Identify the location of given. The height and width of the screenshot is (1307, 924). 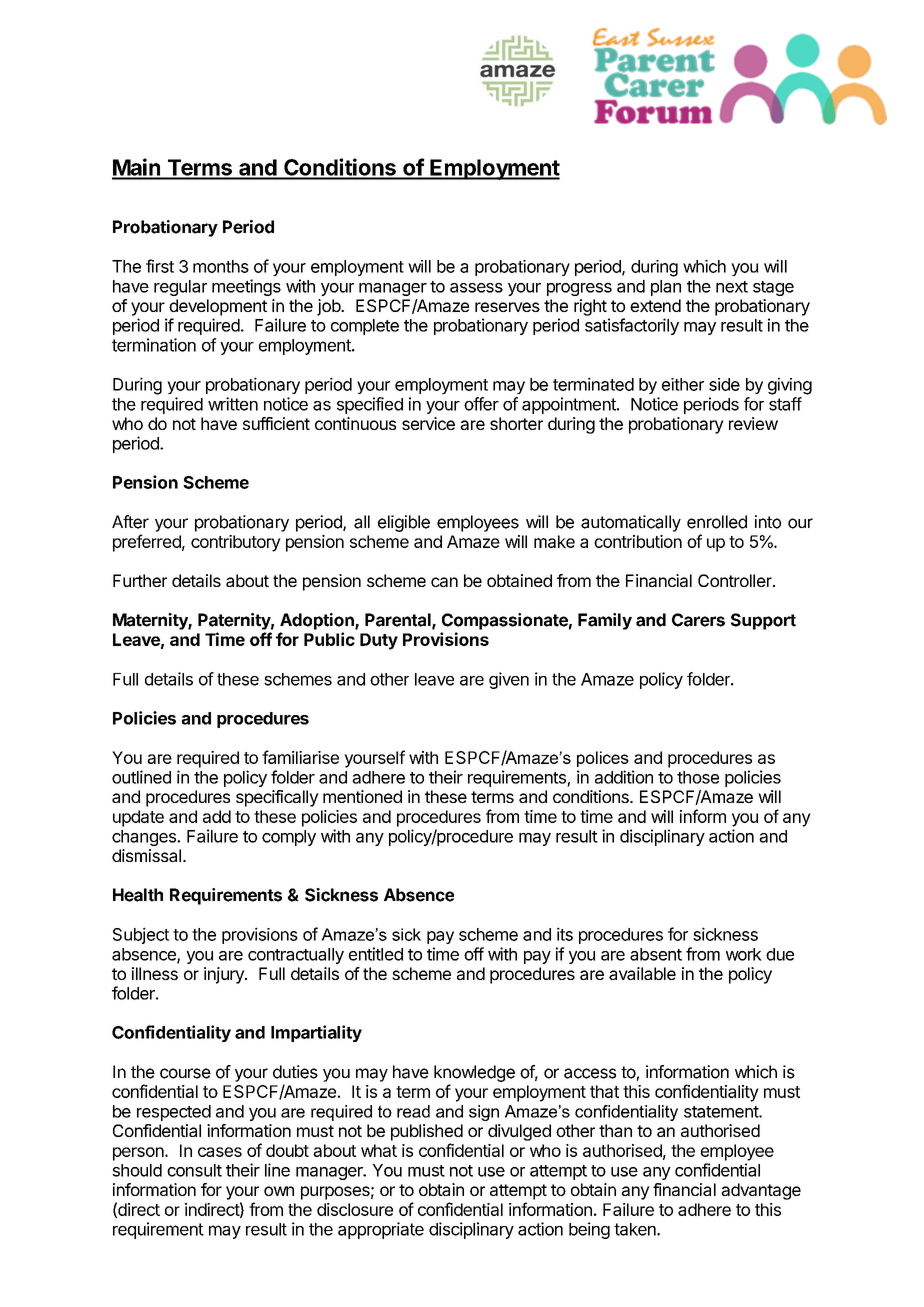
(509, 680).
